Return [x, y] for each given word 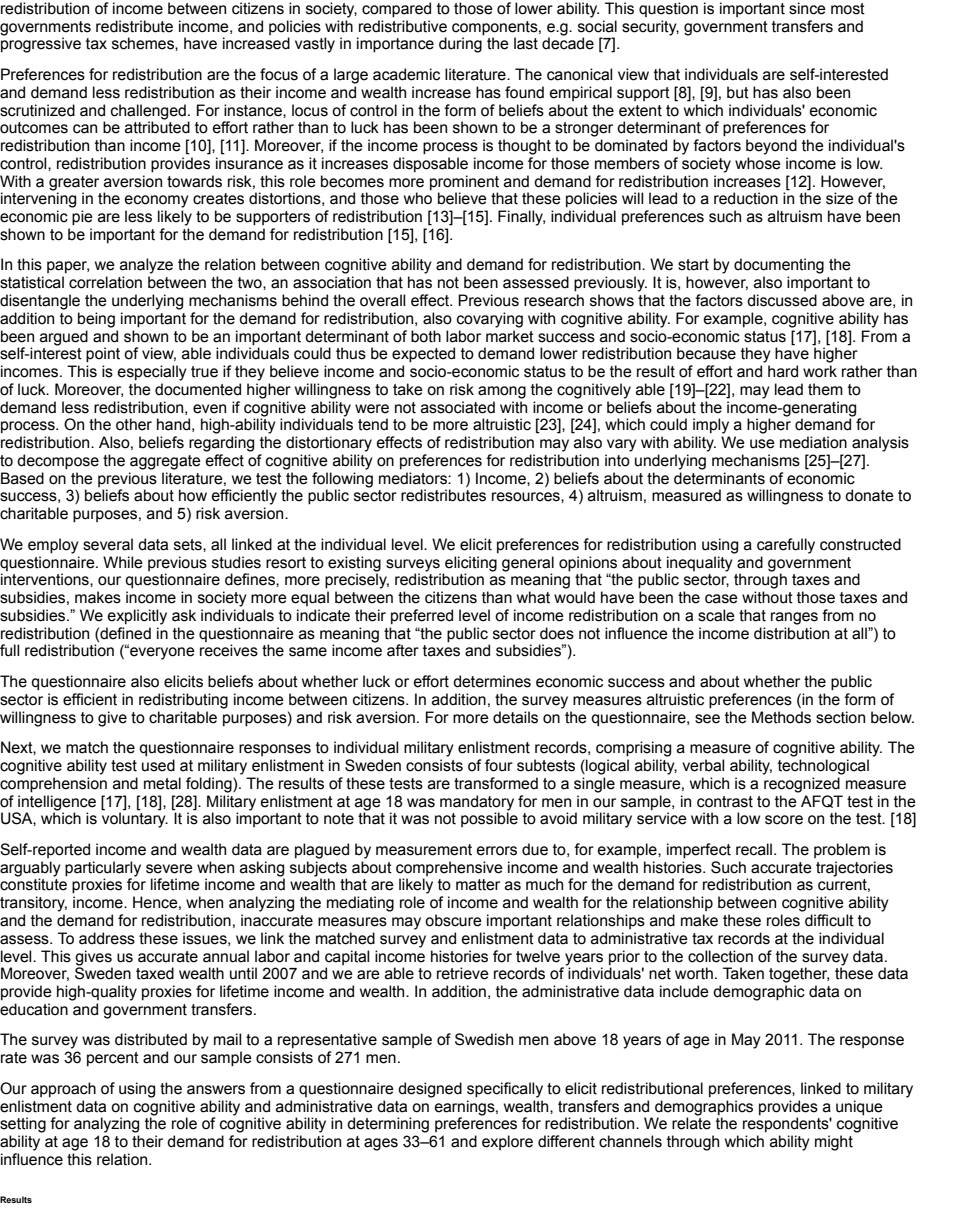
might [834, 1143]
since [807, 8]
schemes [144, 43]
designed [430, 1090]
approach [63, 1090]
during [460, 45]
